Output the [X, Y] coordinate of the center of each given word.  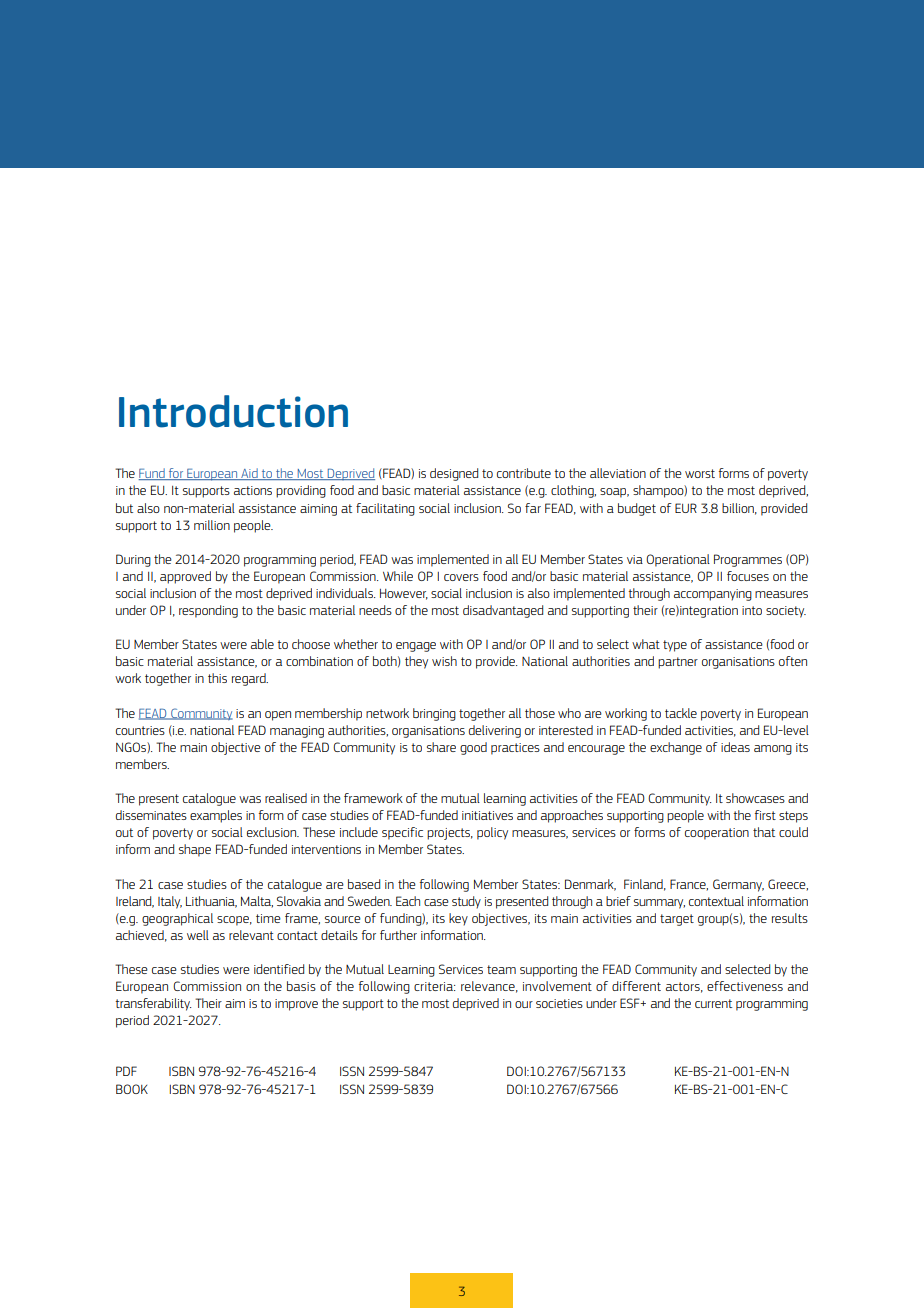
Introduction [233, 411]
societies [559, 1003]
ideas [735, 747]
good [473, 748]
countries [140, 730]
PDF [126, 1071]
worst [700, 473]
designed [454, 474]
